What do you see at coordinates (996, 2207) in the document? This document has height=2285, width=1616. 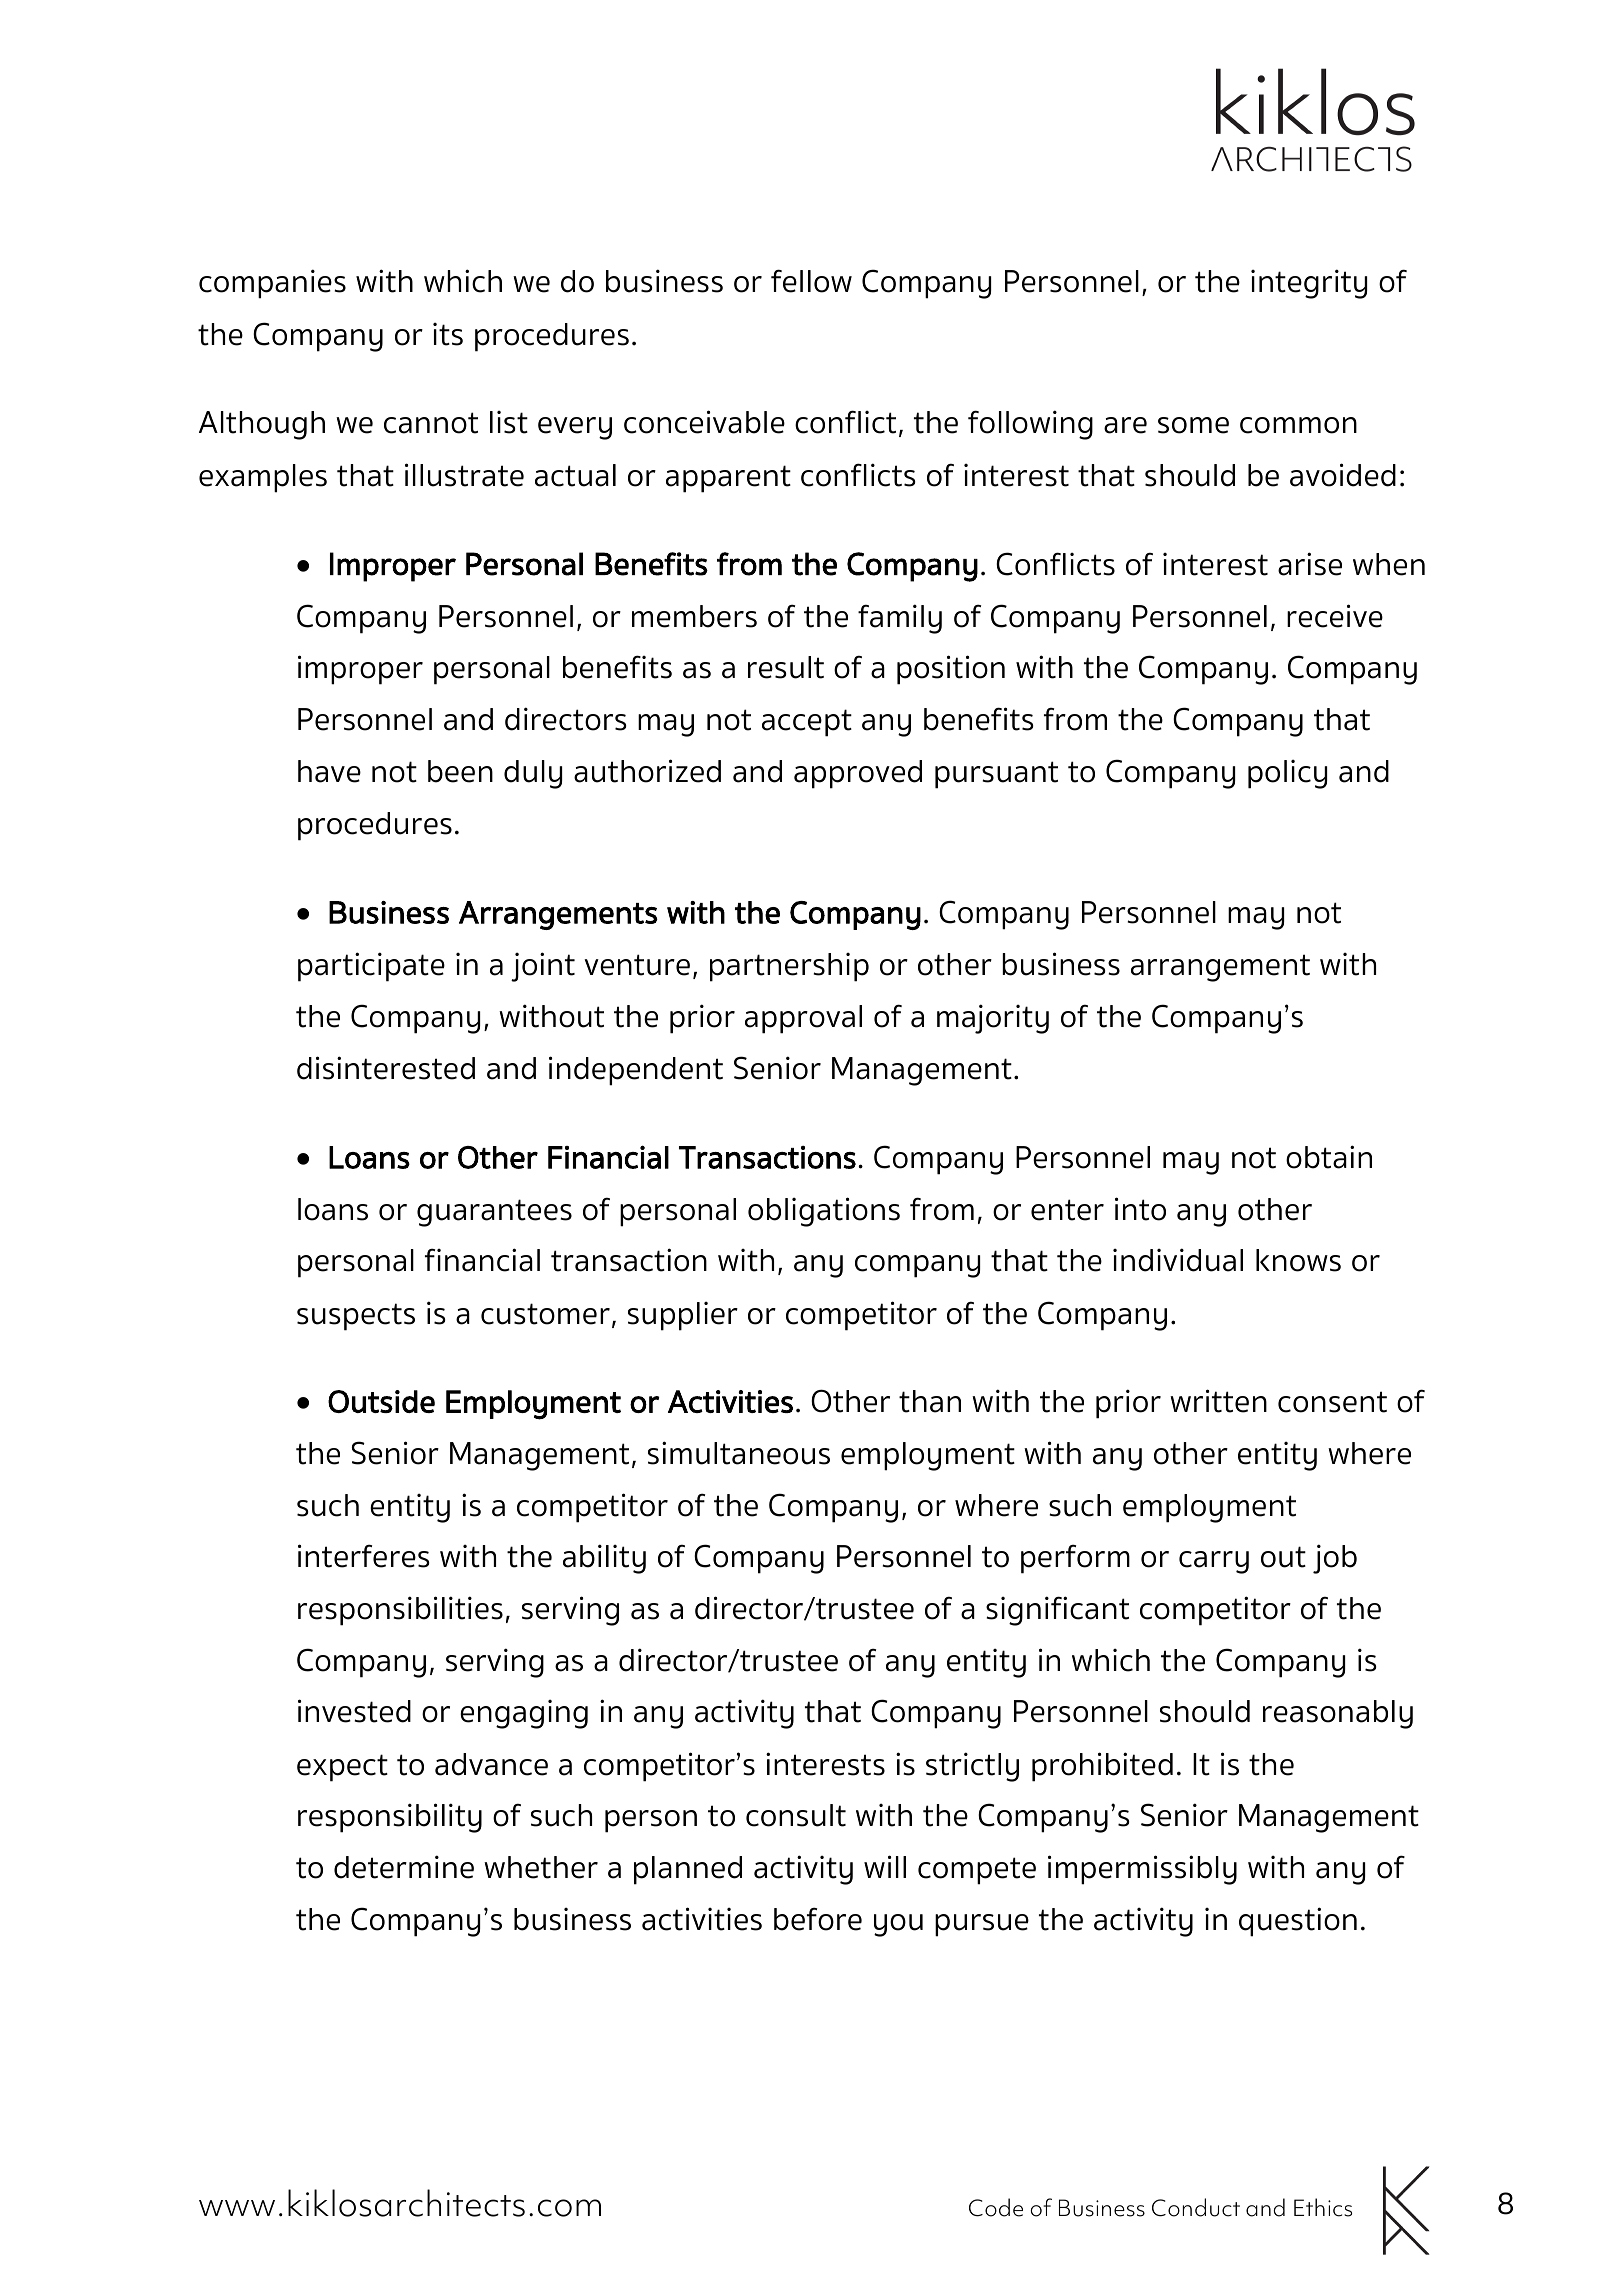 I see `Code` at bounding box center [996, 2207].
